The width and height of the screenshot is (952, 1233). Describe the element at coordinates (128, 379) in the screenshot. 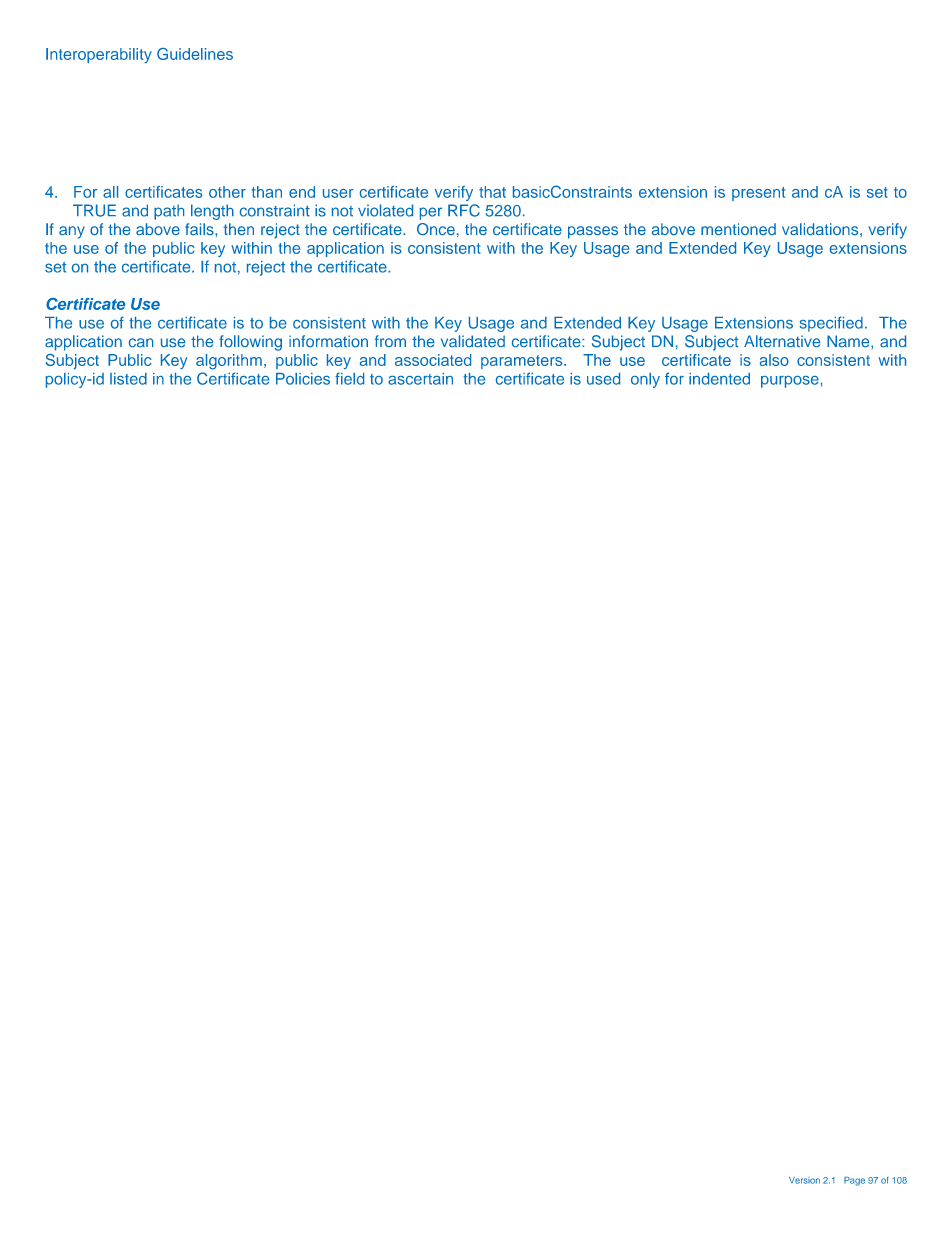

I see `listed` at that location.
